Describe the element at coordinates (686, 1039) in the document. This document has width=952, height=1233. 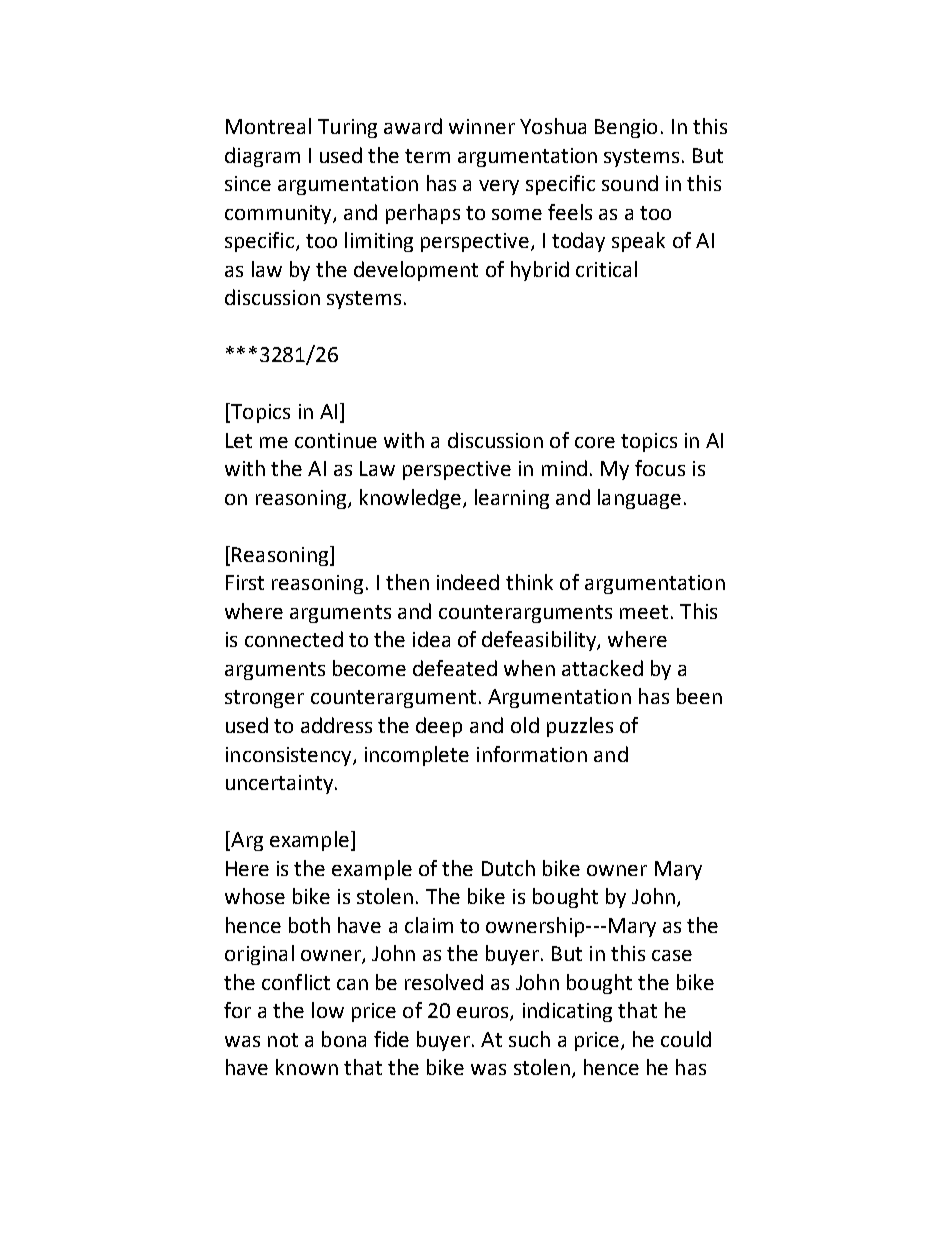
I see `could` at that location.
